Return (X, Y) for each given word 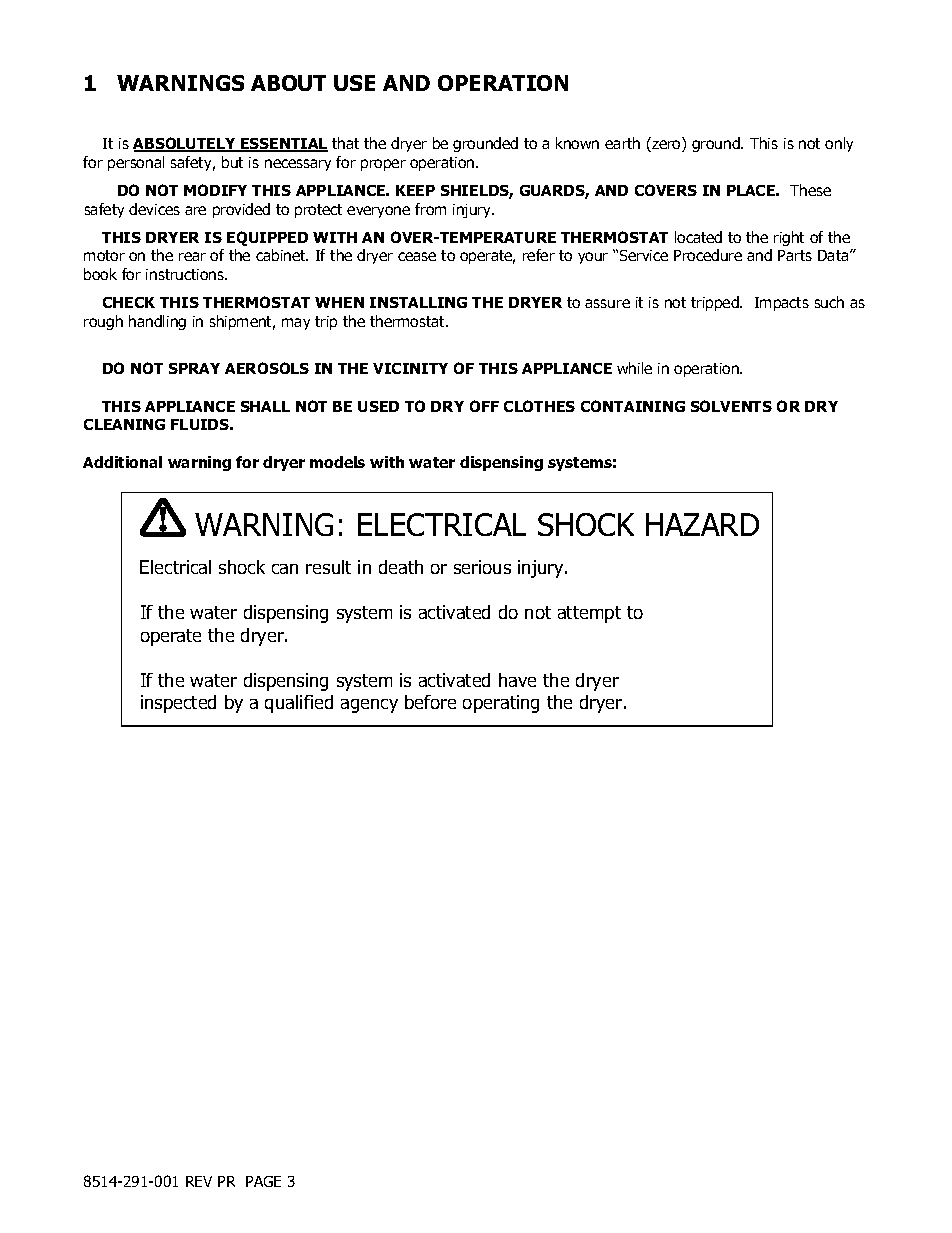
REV (199, 1181)
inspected (178, 704)
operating (501, 704)
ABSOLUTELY (185, 144)
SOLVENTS (731, 406)
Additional (122, 462)
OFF (484, 406)
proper (383, 165)
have (517, 680)
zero (666, 146)
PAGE (263, 1181)
